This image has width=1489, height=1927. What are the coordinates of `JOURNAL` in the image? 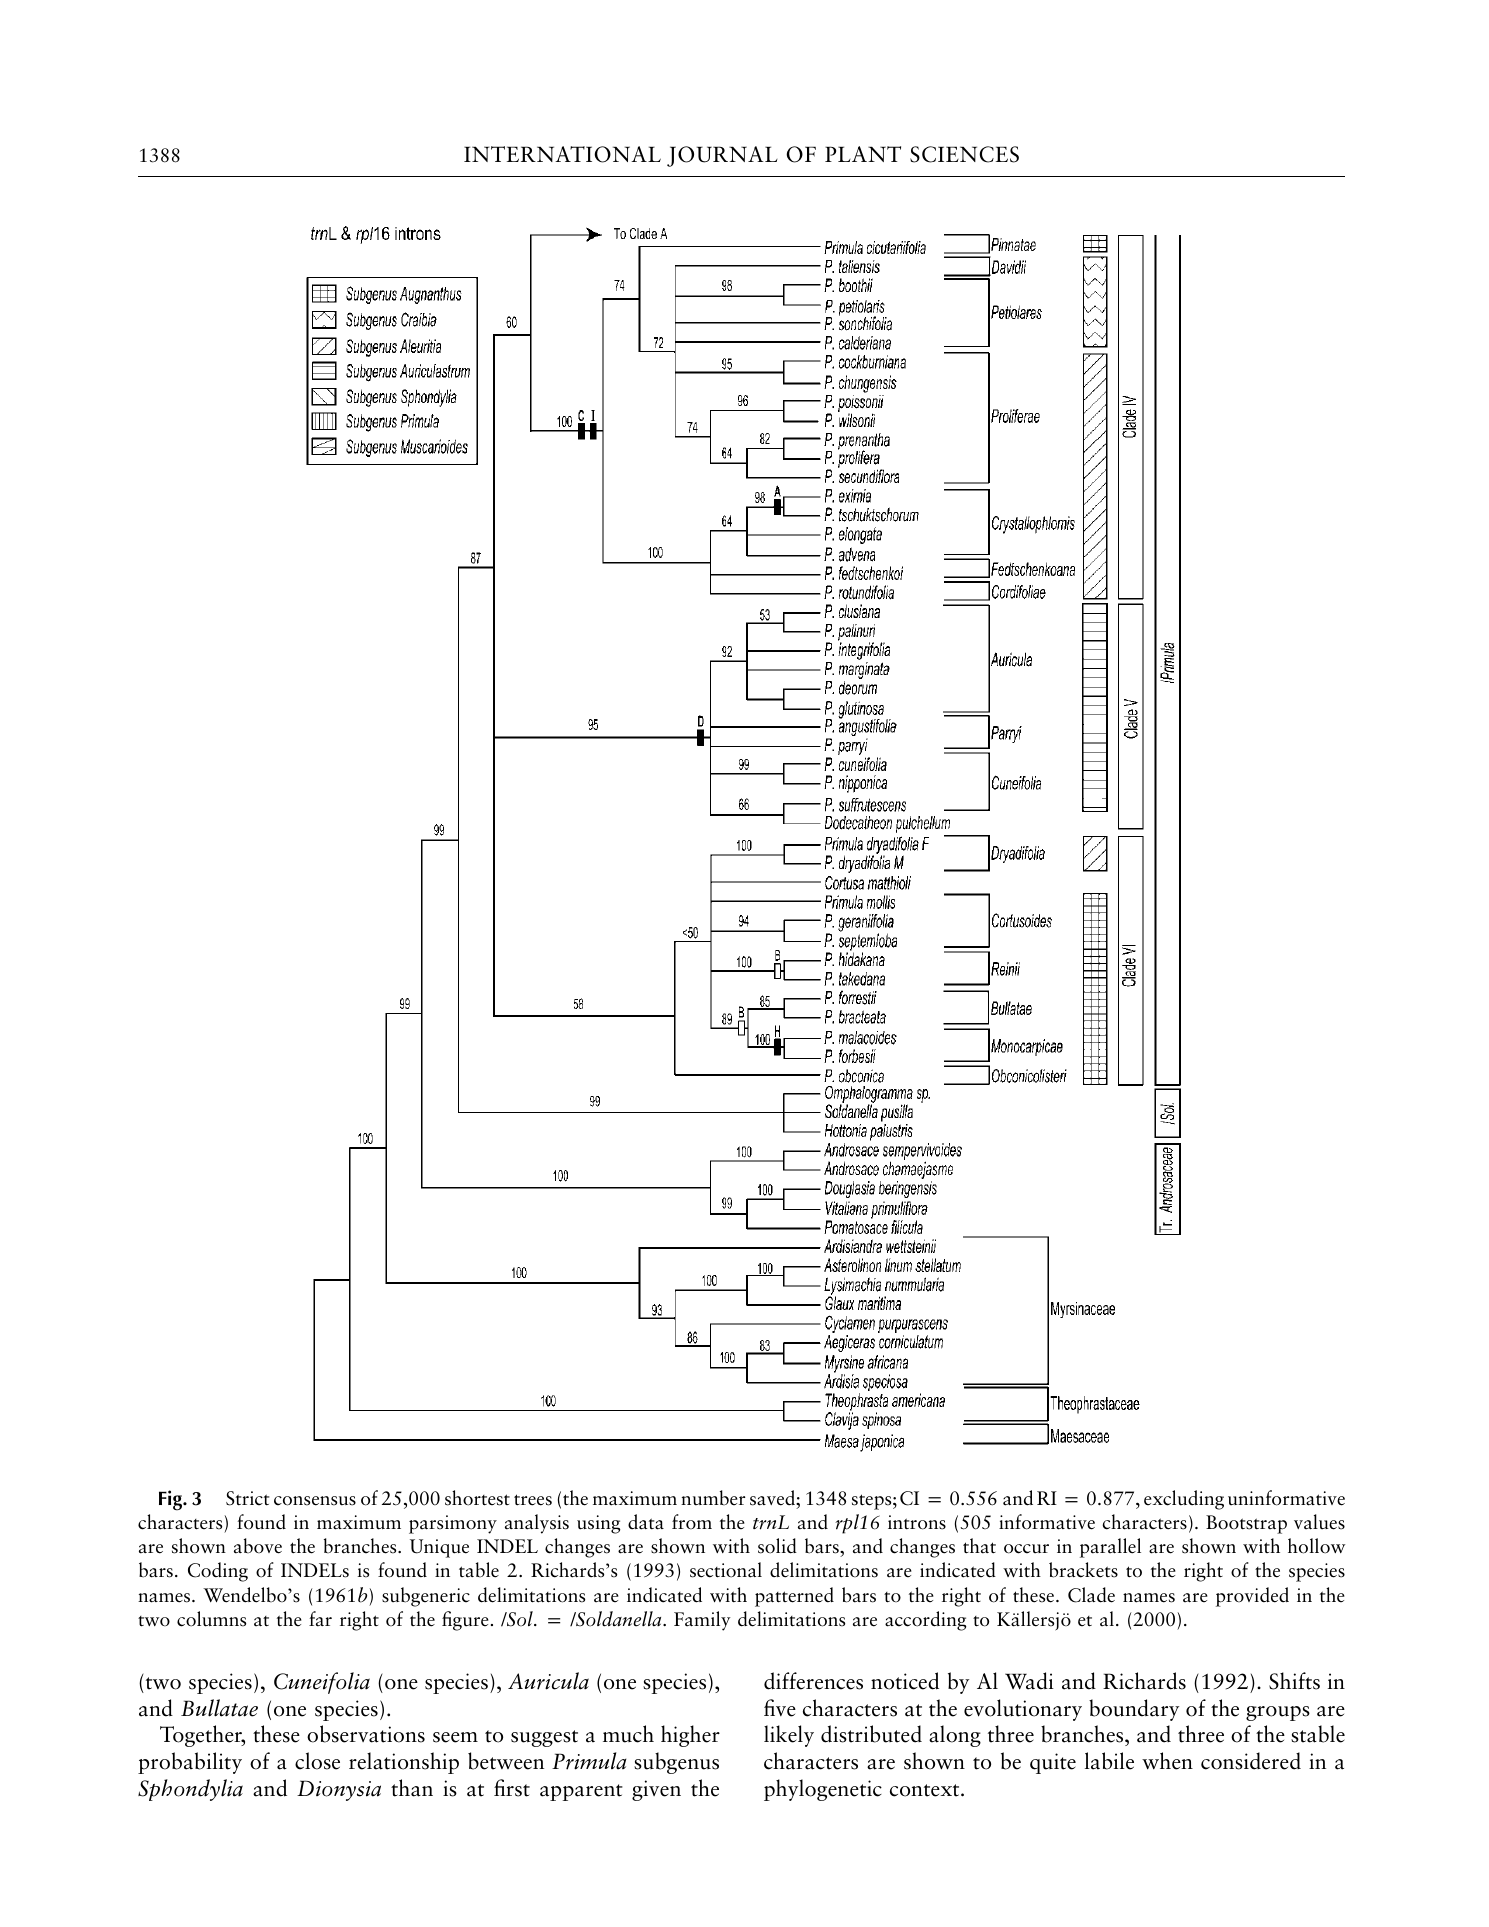 It's located at (722, 156).
